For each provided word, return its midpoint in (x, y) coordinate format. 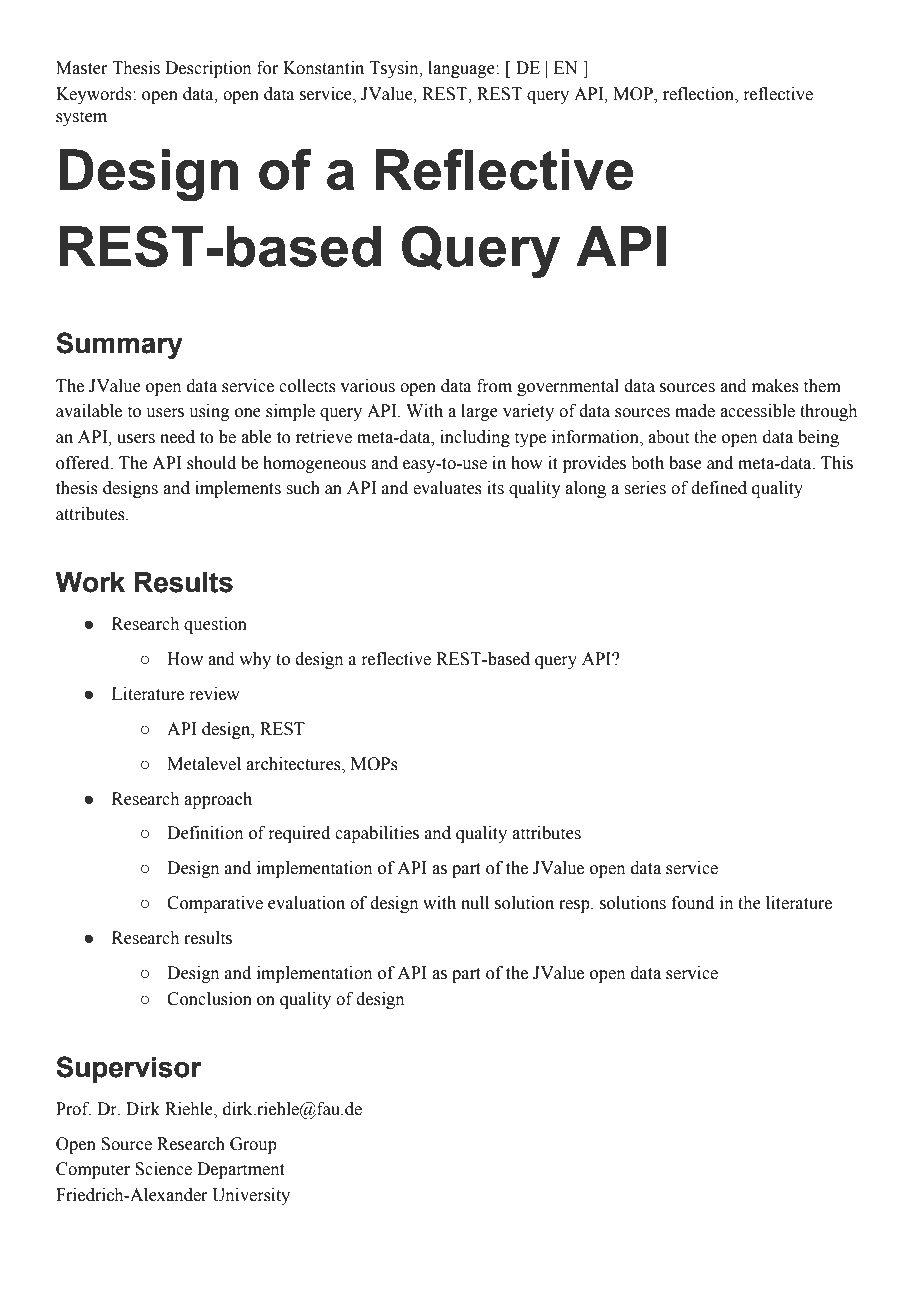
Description (208, 69)
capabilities (377, 834)
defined (719, 488)
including (475, 438)
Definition (205, 833)
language (462, 69)
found (693, 903)
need (177, 437)
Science (163, 1169)
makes (775, 386)
